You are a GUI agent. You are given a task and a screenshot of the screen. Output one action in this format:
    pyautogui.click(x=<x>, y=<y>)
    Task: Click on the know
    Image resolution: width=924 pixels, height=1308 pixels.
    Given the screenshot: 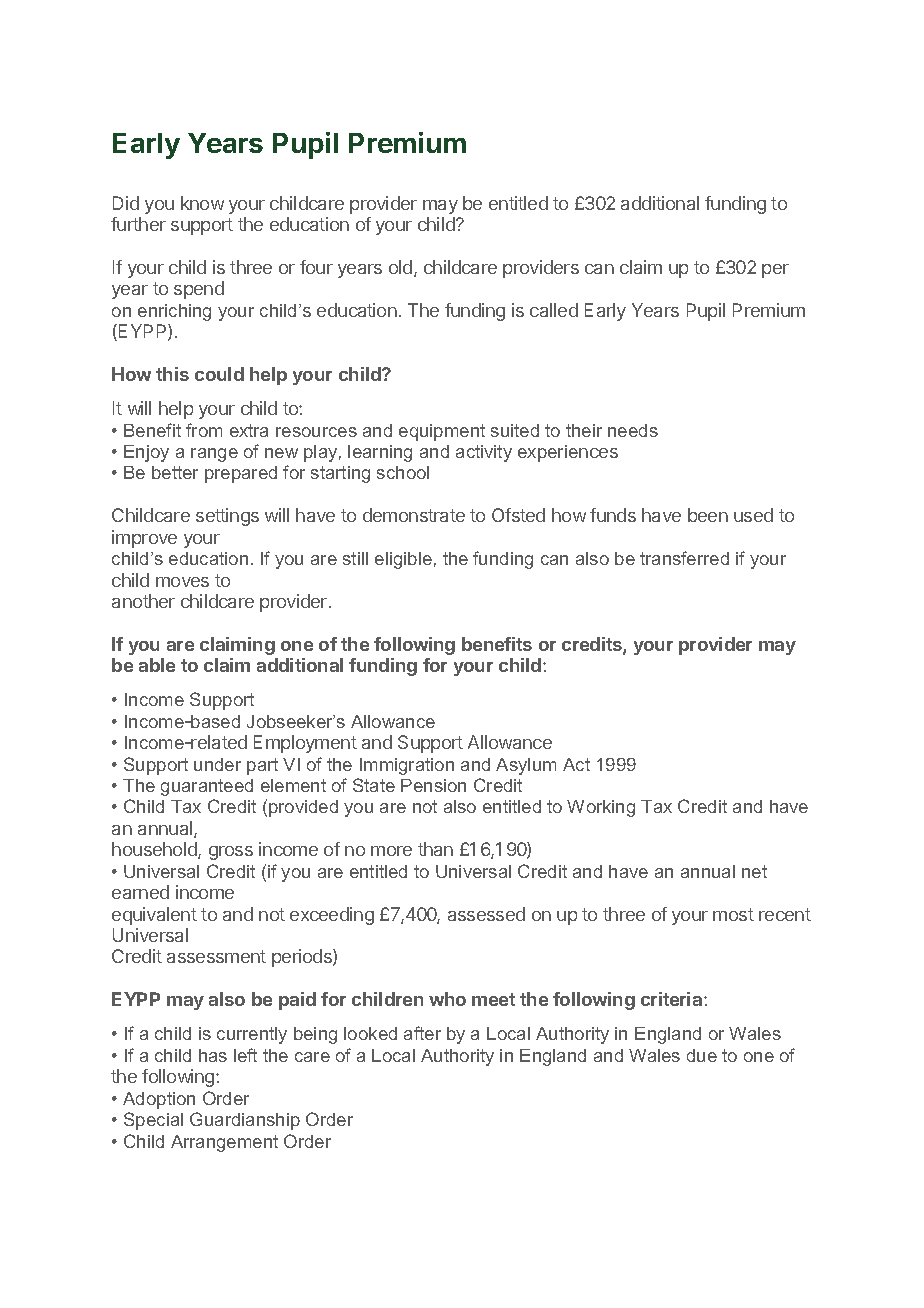 What is the action you would take?
    pyautogui.click(x=202, y=203)
